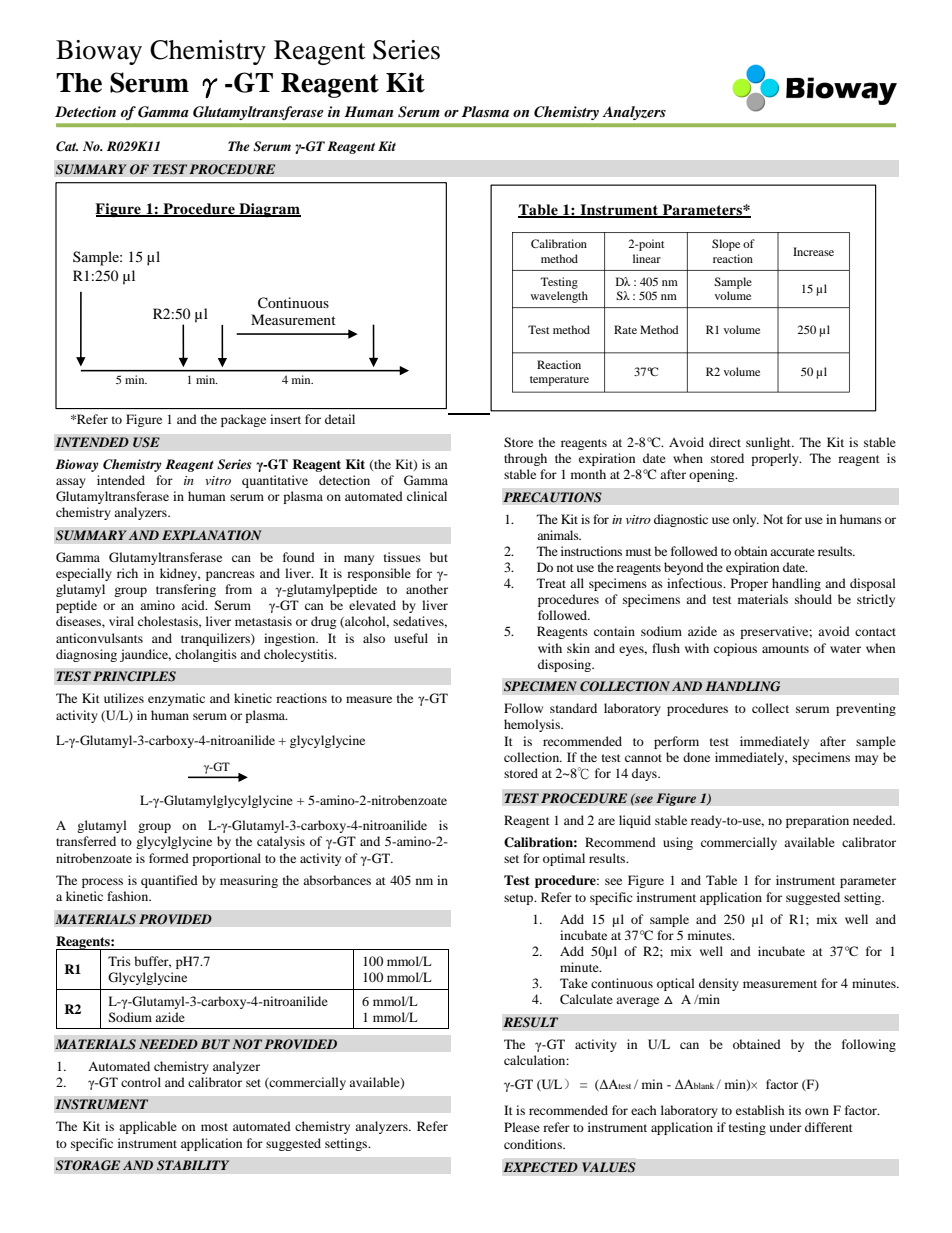 The height and width of the image is (1233, 952). Describe the element at coordinates (169, 858) in the image. I see `formed` at that location.
